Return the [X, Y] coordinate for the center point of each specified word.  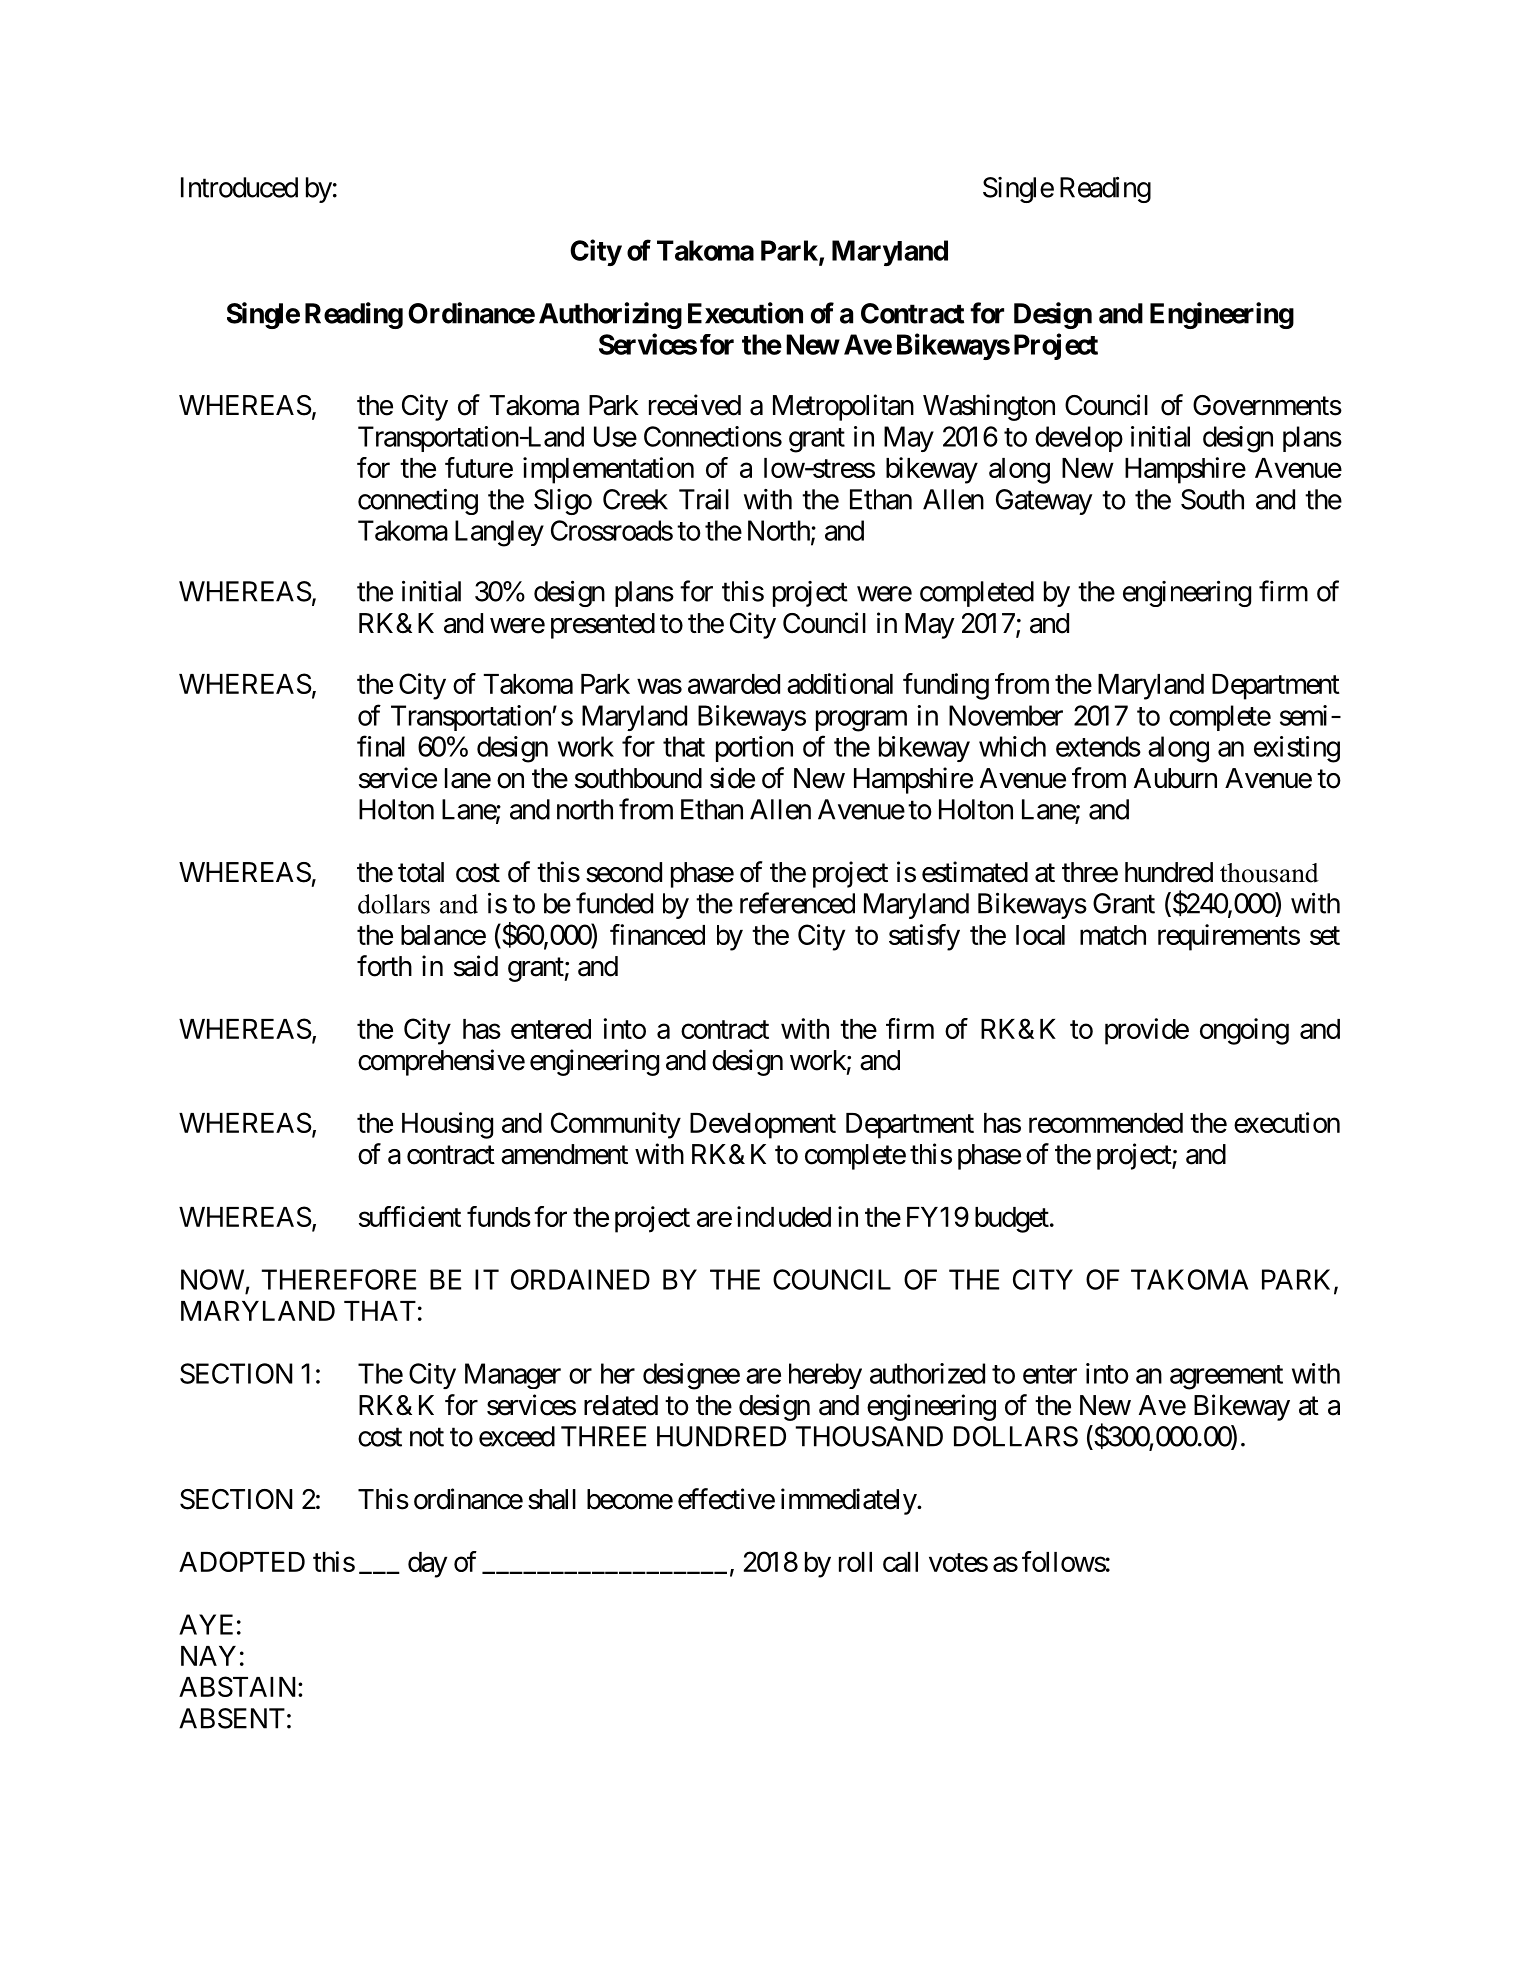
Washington [989, 407]
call [900, 1562]
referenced [797, 903]
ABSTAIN [239, 1686]
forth [384, 966]
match [1113, 935]
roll [855, 1562]
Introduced [239, 187]
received [695, 405]
